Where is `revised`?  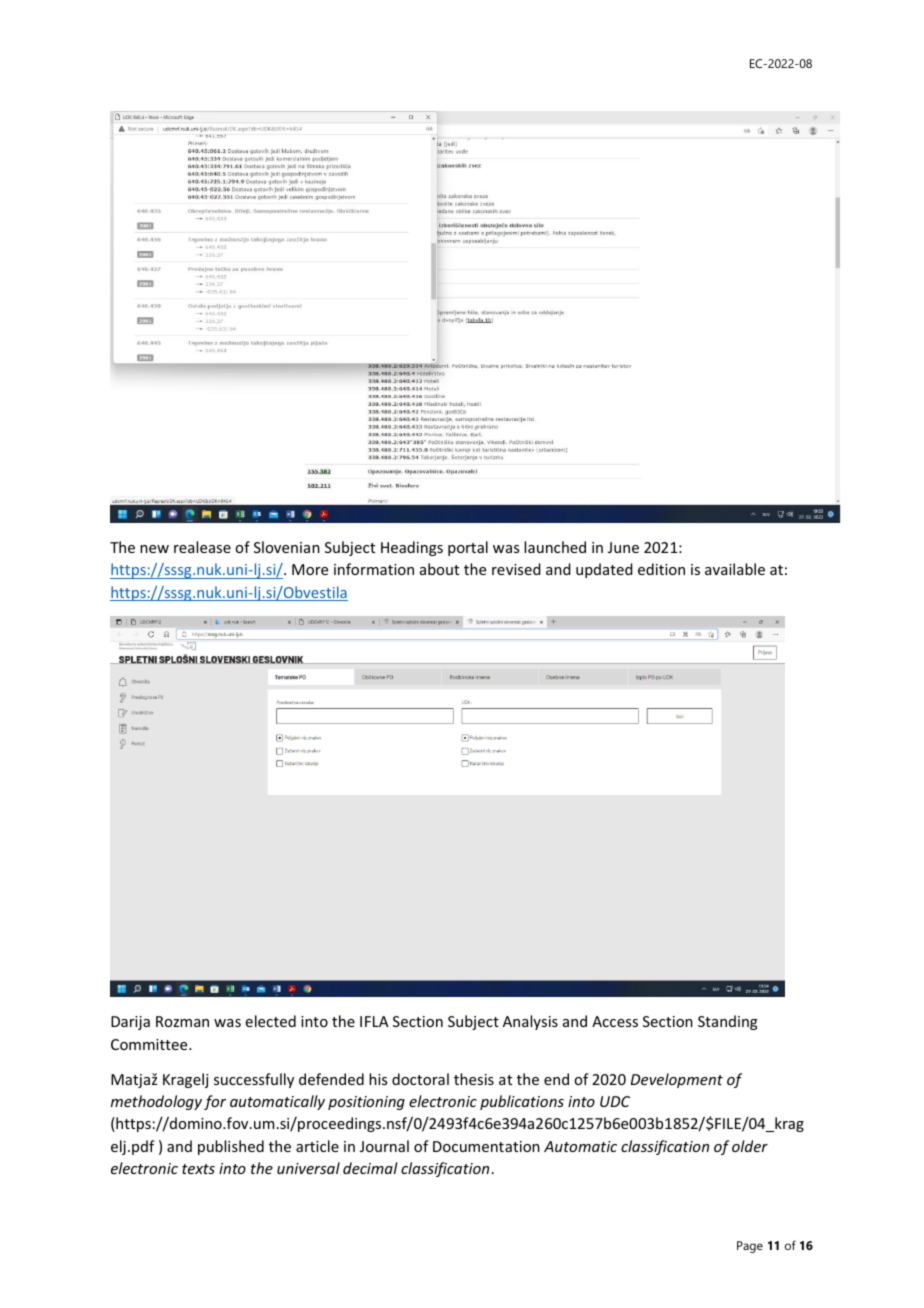 revised is located at coordinates (516, 569).
